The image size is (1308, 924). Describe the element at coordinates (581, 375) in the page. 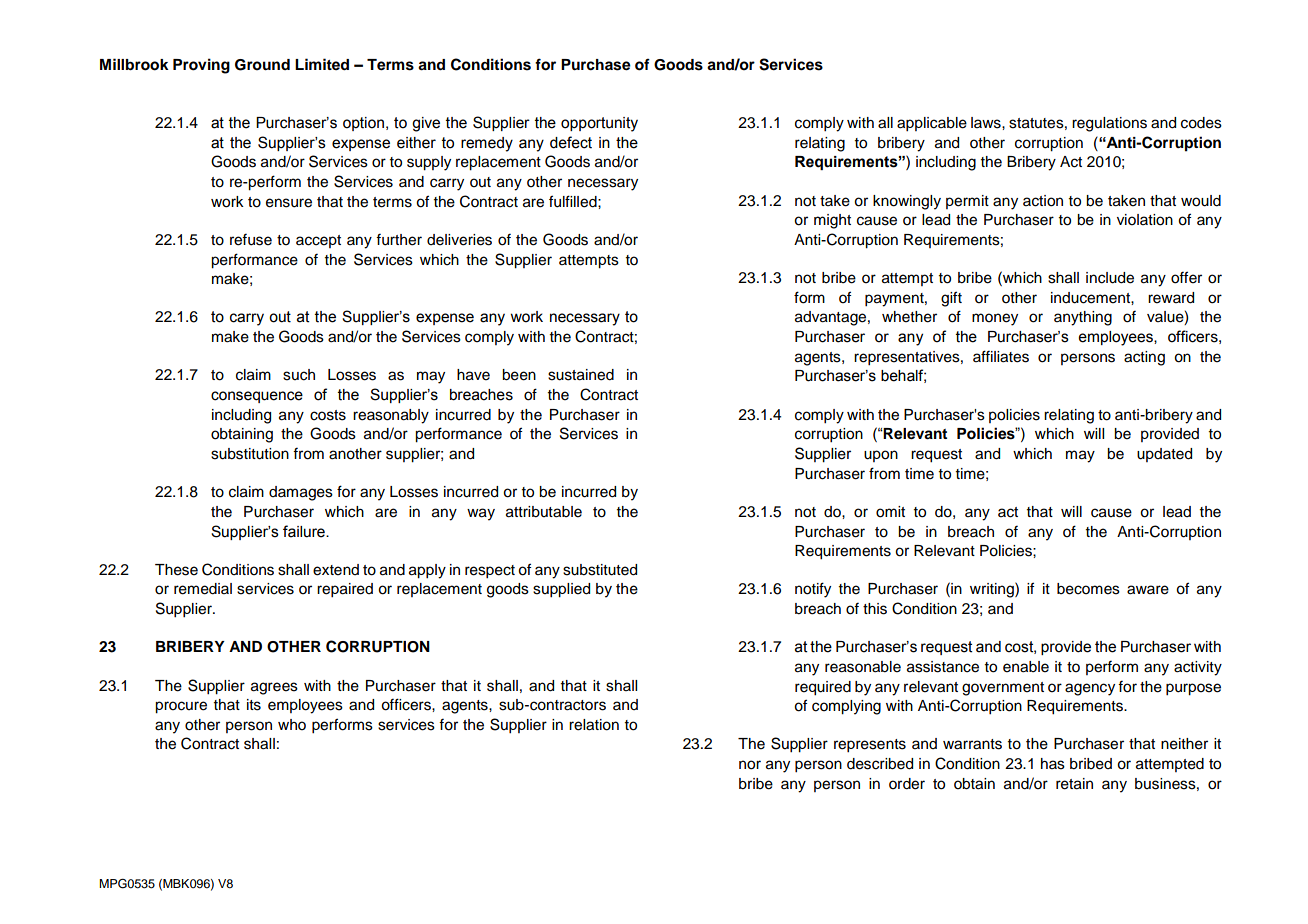

I see `sustained` at that location.
